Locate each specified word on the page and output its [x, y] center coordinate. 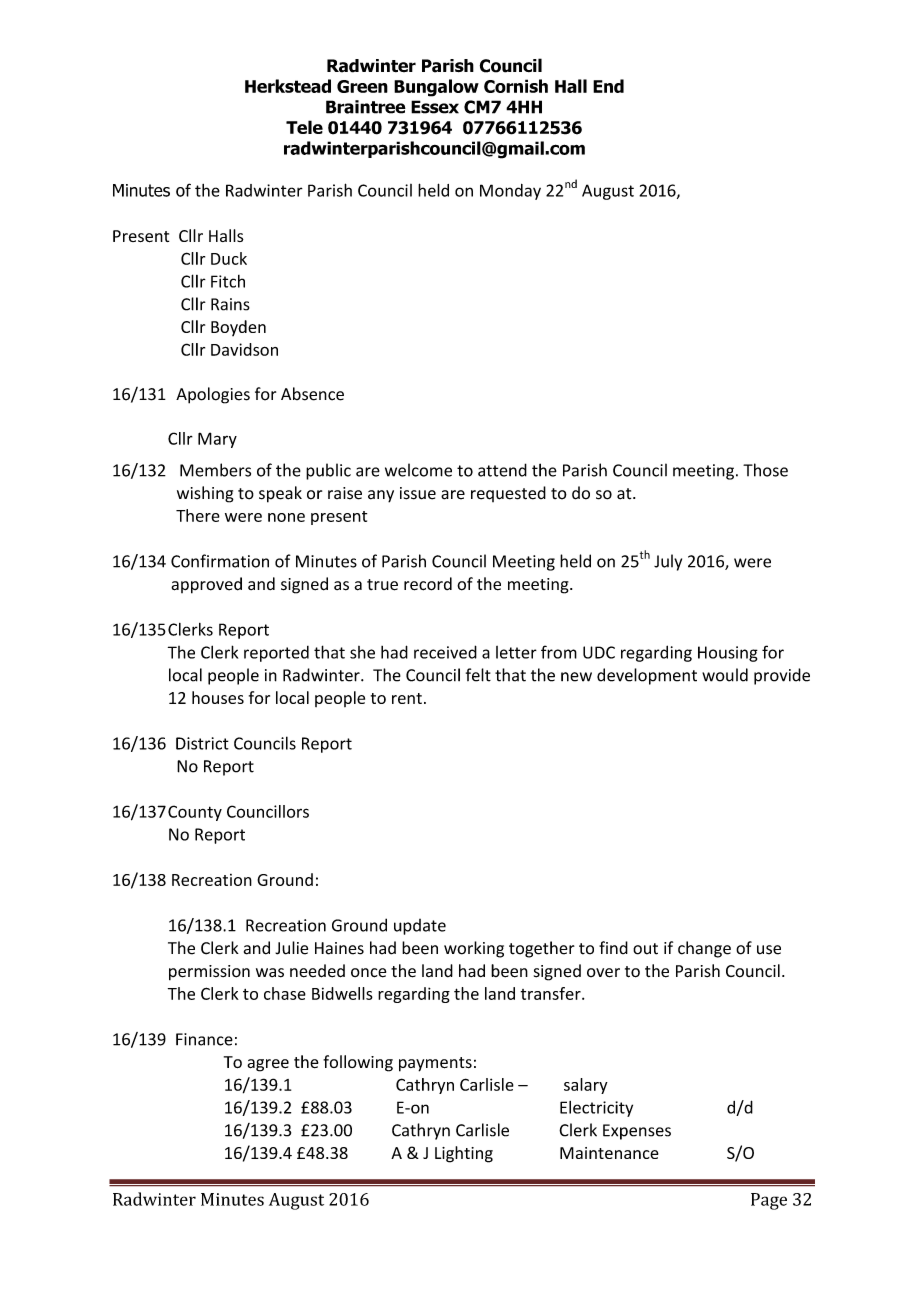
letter [516, 652]
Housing [728, 654]
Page [769, 1201]
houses [218, 697]
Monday [510, 192]
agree [268, 1065]
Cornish [516, 86]
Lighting [464, 1154]
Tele [304, 127]
